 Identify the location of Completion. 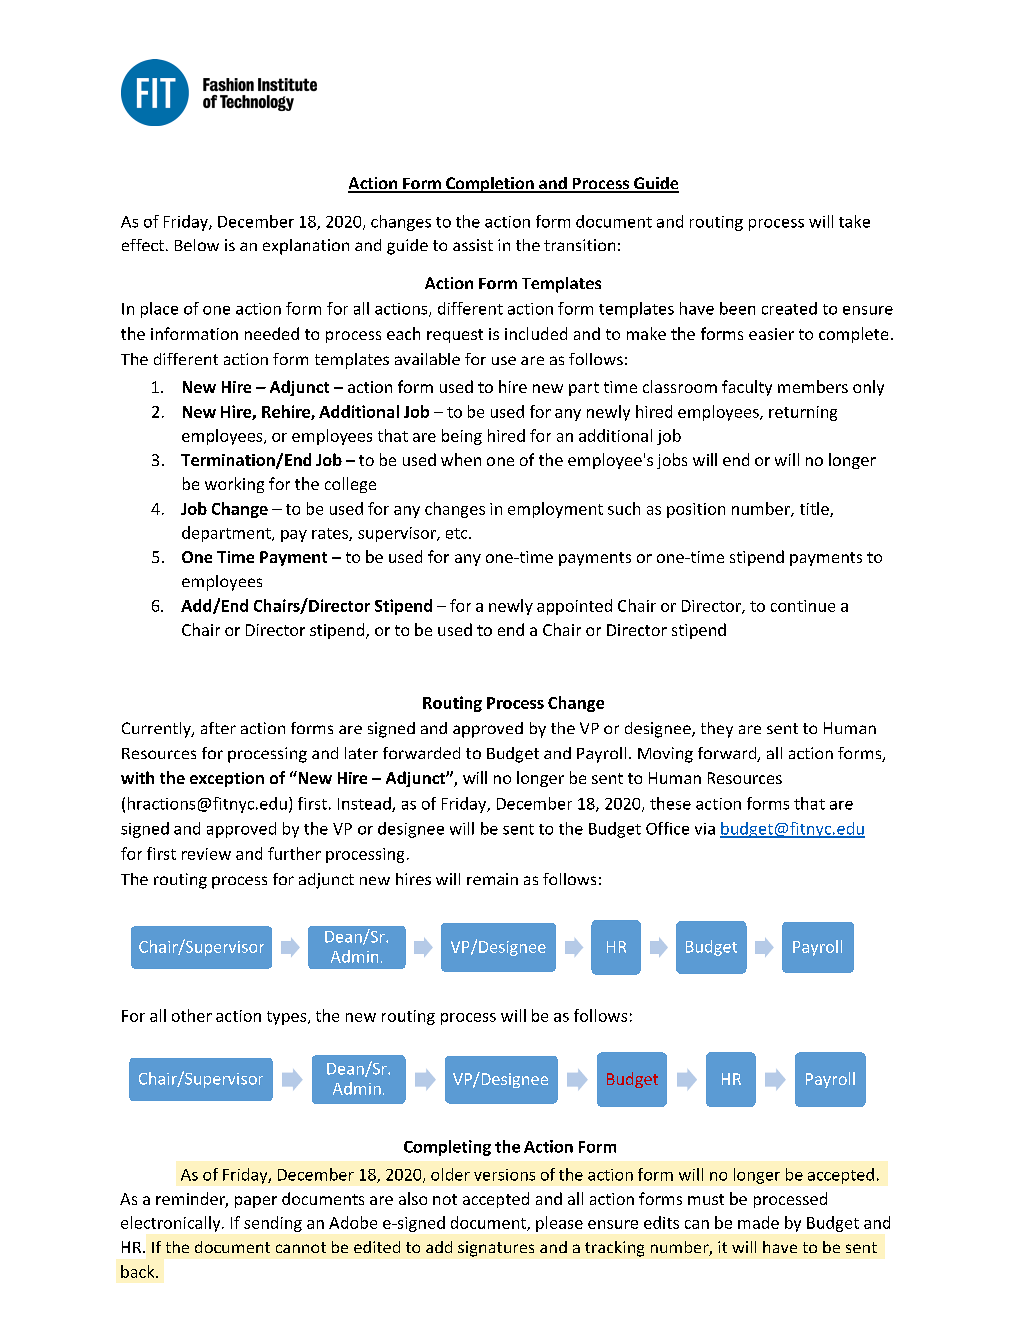
(490, 185).
